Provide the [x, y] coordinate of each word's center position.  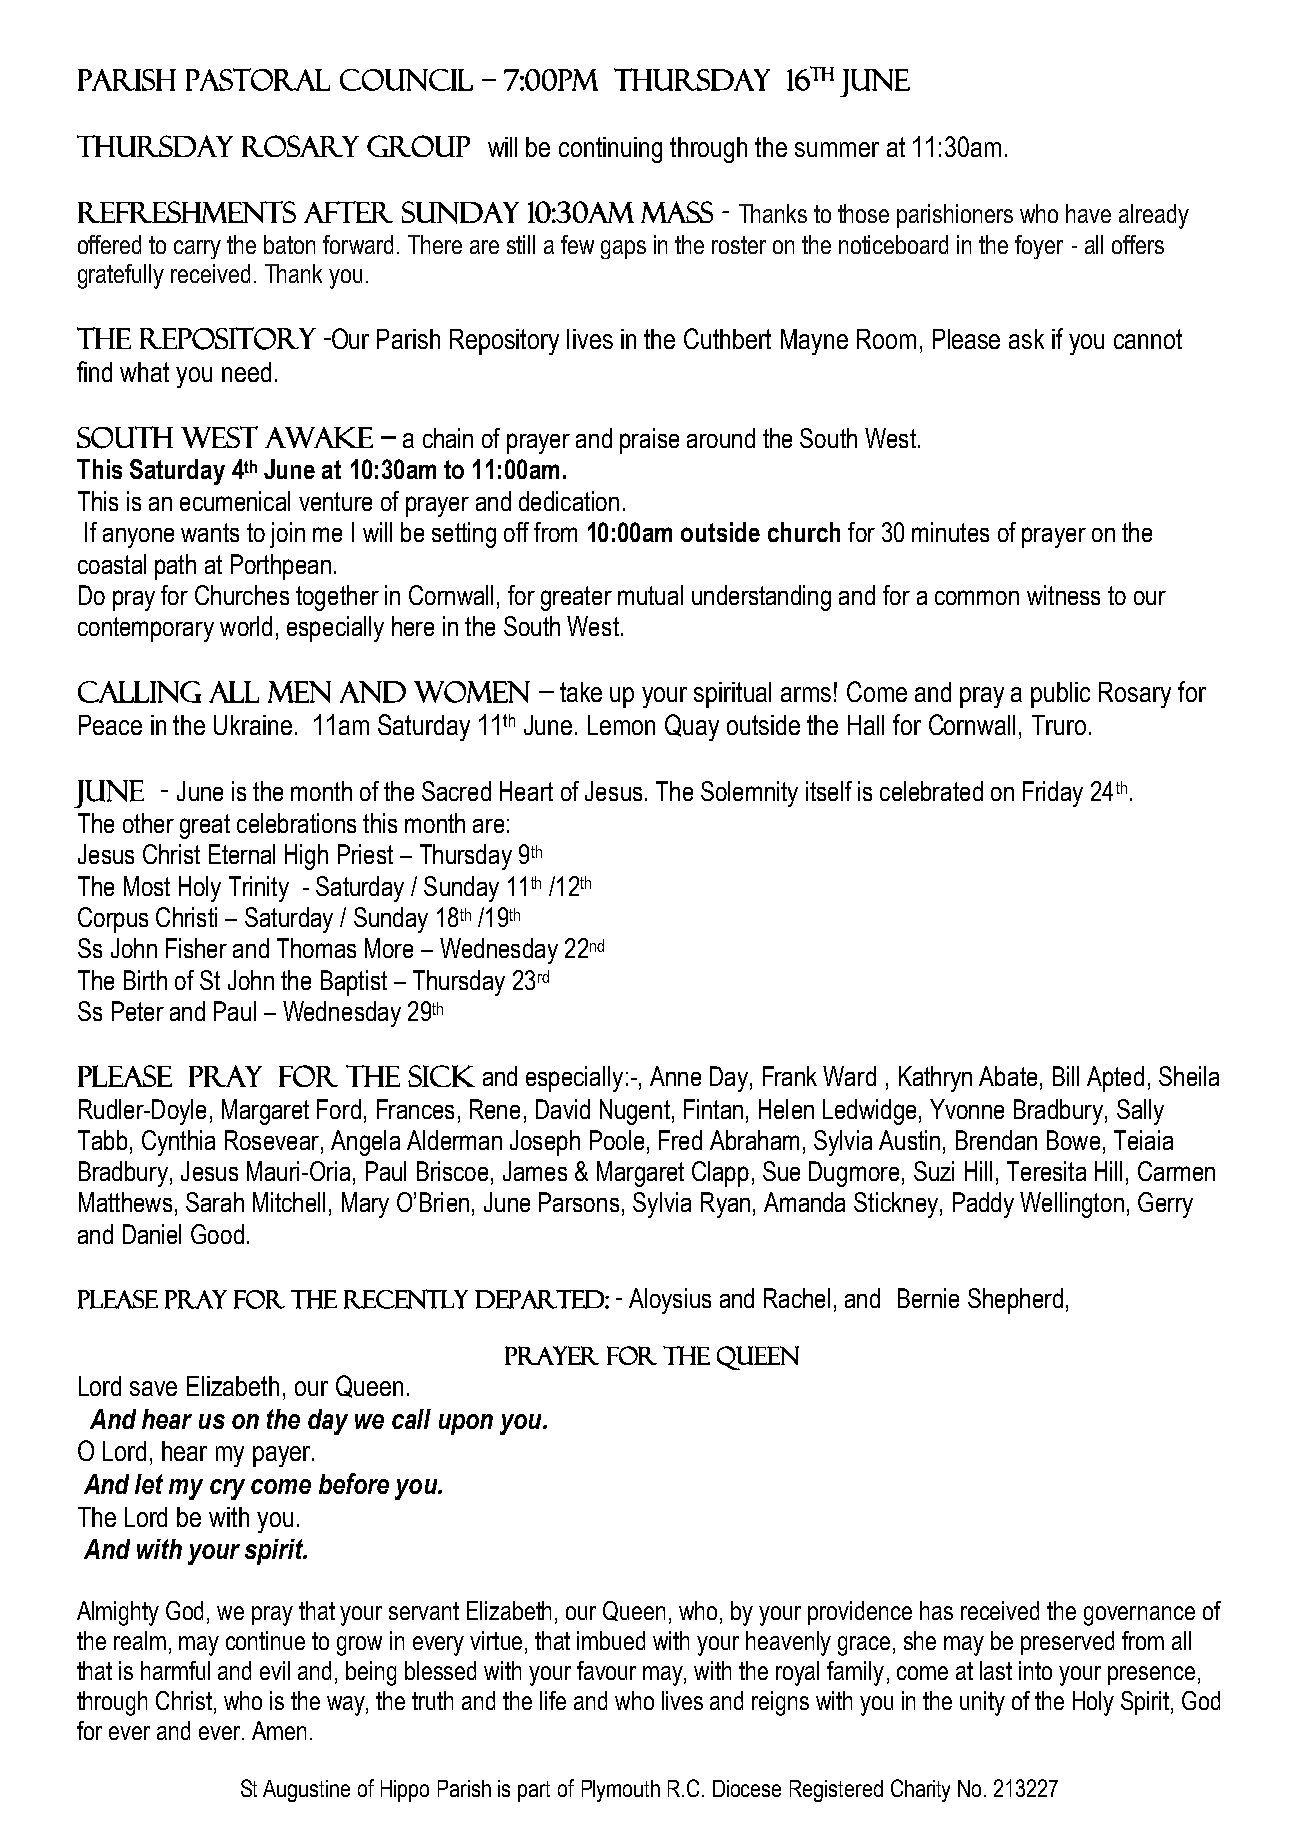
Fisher [196, 948]
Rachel [797, 1298]
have [1088, 213]
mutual [650, 595]
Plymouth [621, 1791]
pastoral [258, 79]
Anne [675, 1076]
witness [1063, 595]
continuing [610, 150]
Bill [1066, 1076]
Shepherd [1015, 1301]
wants [210, 532]
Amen [279, 1730]
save [153, 1388]
